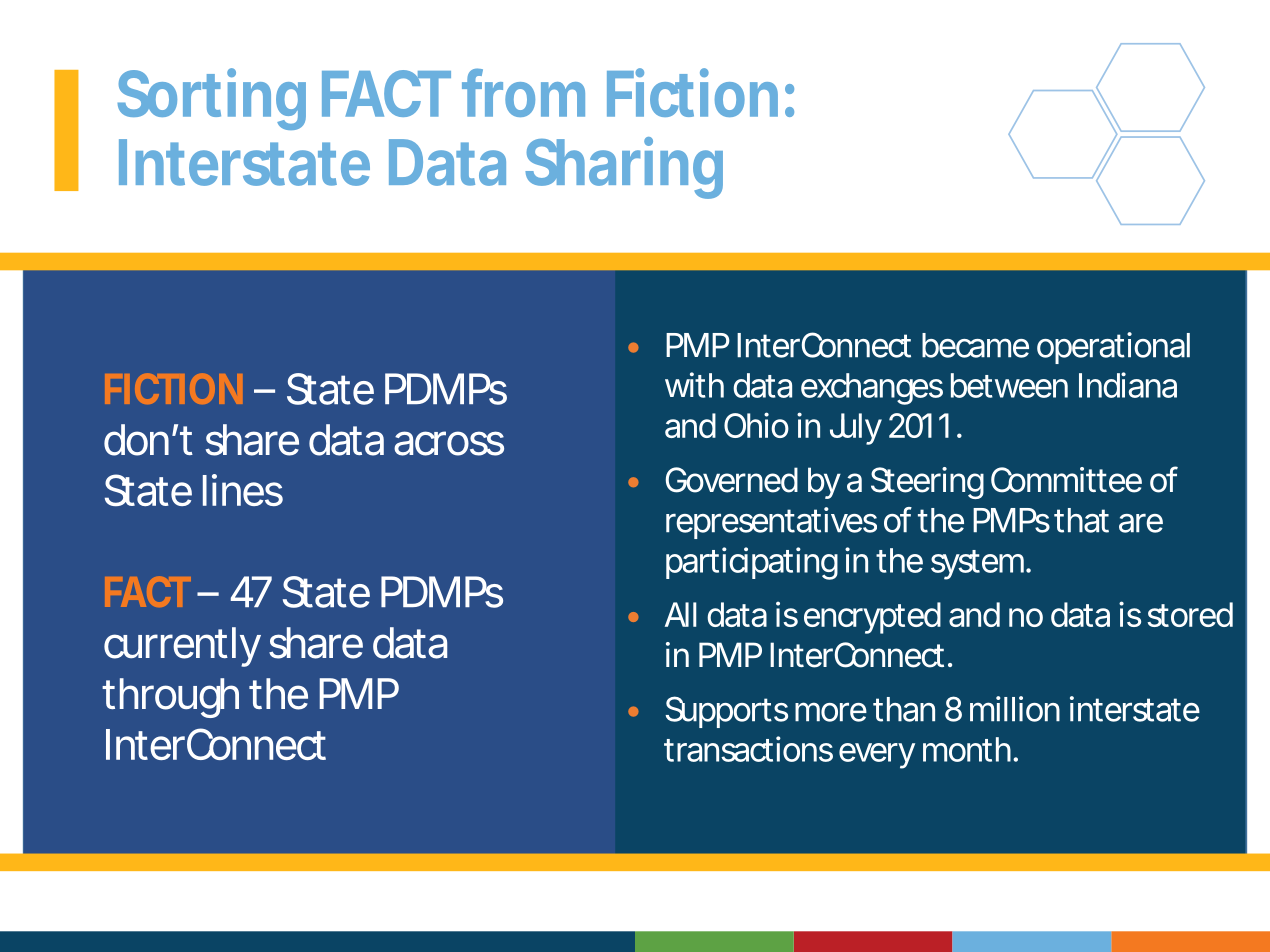 The image size is (1270, 952). What do you see at coordinates (170, 698) in the page?
I see `through` at bounding box center [170, 698].
